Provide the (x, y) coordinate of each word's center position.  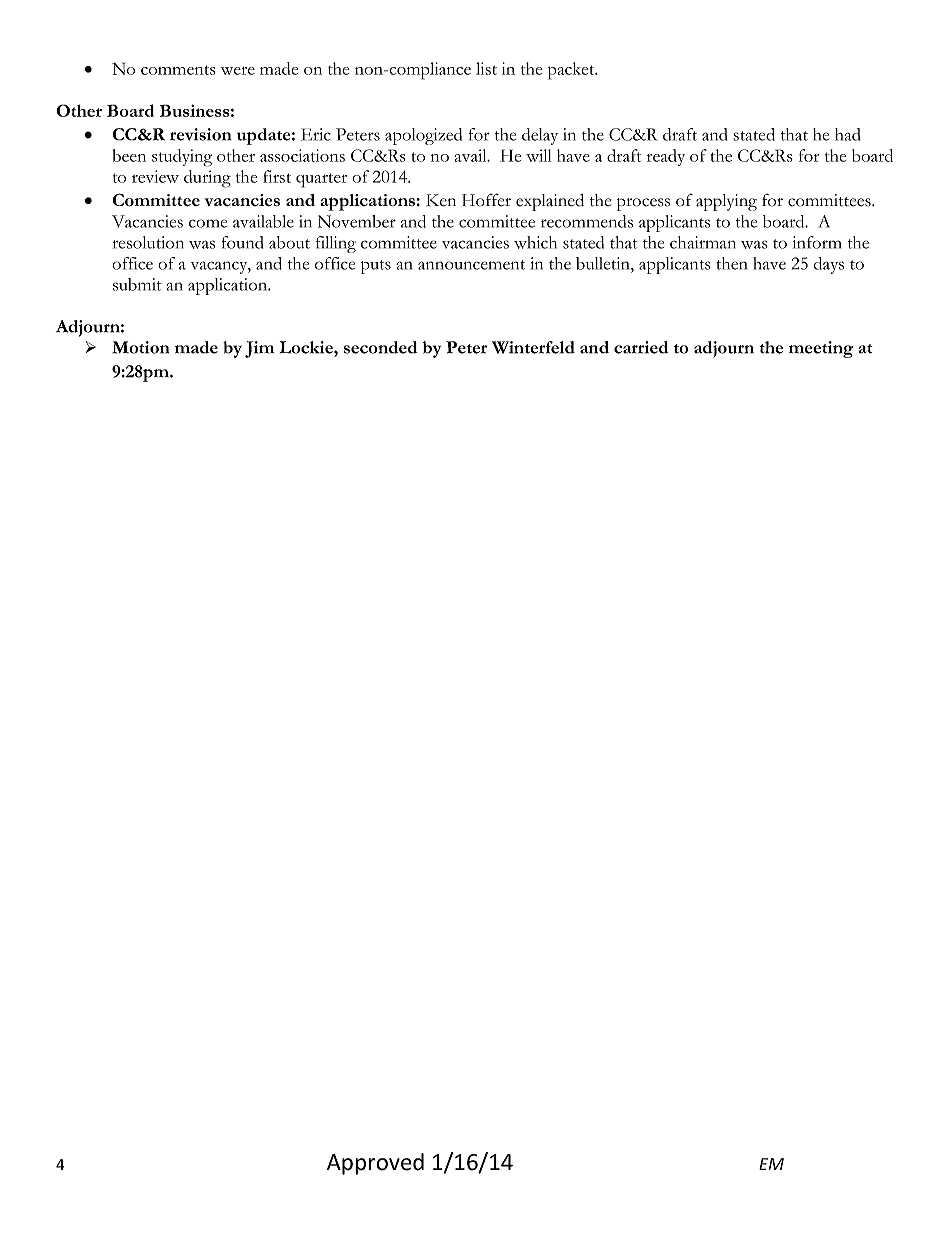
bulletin (604, 263)
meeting (821, 349)
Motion (140, 347)
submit (137, 284)
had (847, 134)
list (486, 68)
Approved (375, 1164)
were (237, 71)
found (242, 242)
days (829, 265)
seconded (381, 347)
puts (376, 267)
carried (641, 347)
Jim (259, 349)
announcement (471, 265)
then (731, 263)
